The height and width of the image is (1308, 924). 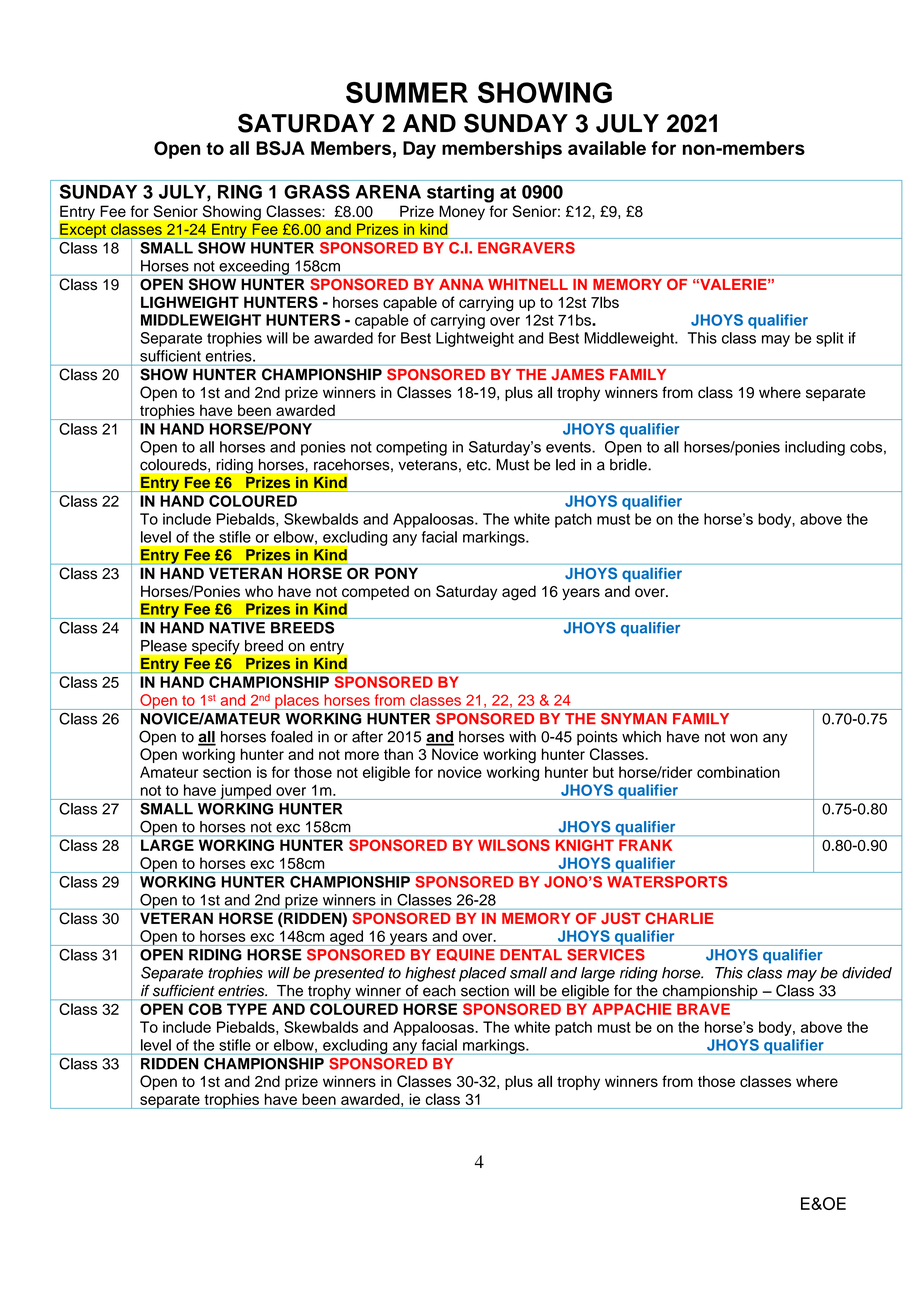 What do you see at coordinates (240, 192) in the image?
I see `RING` at bounding box center [240, 192].
